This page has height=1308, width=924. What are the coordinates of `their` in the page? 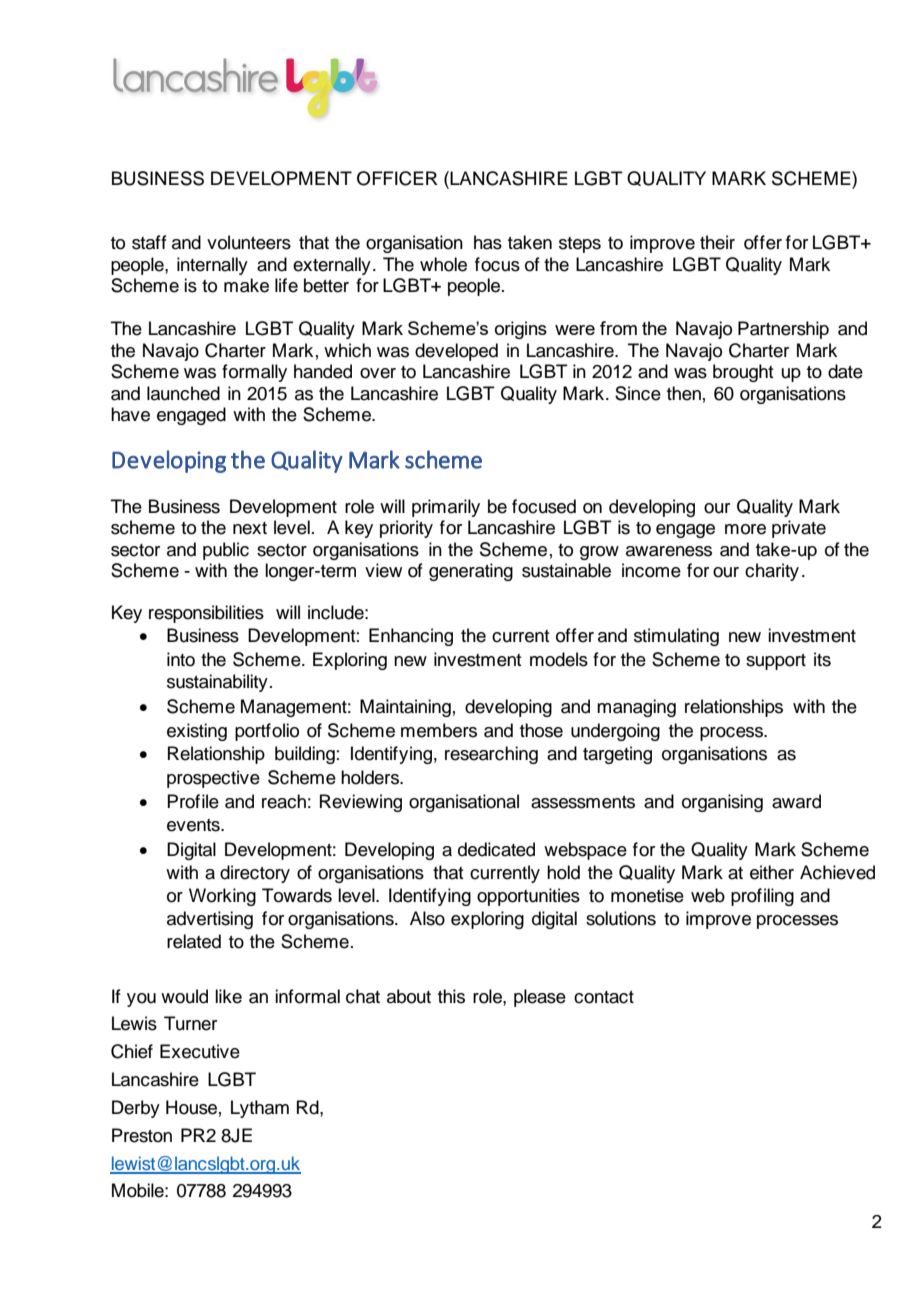 It's located at (717, 242).
